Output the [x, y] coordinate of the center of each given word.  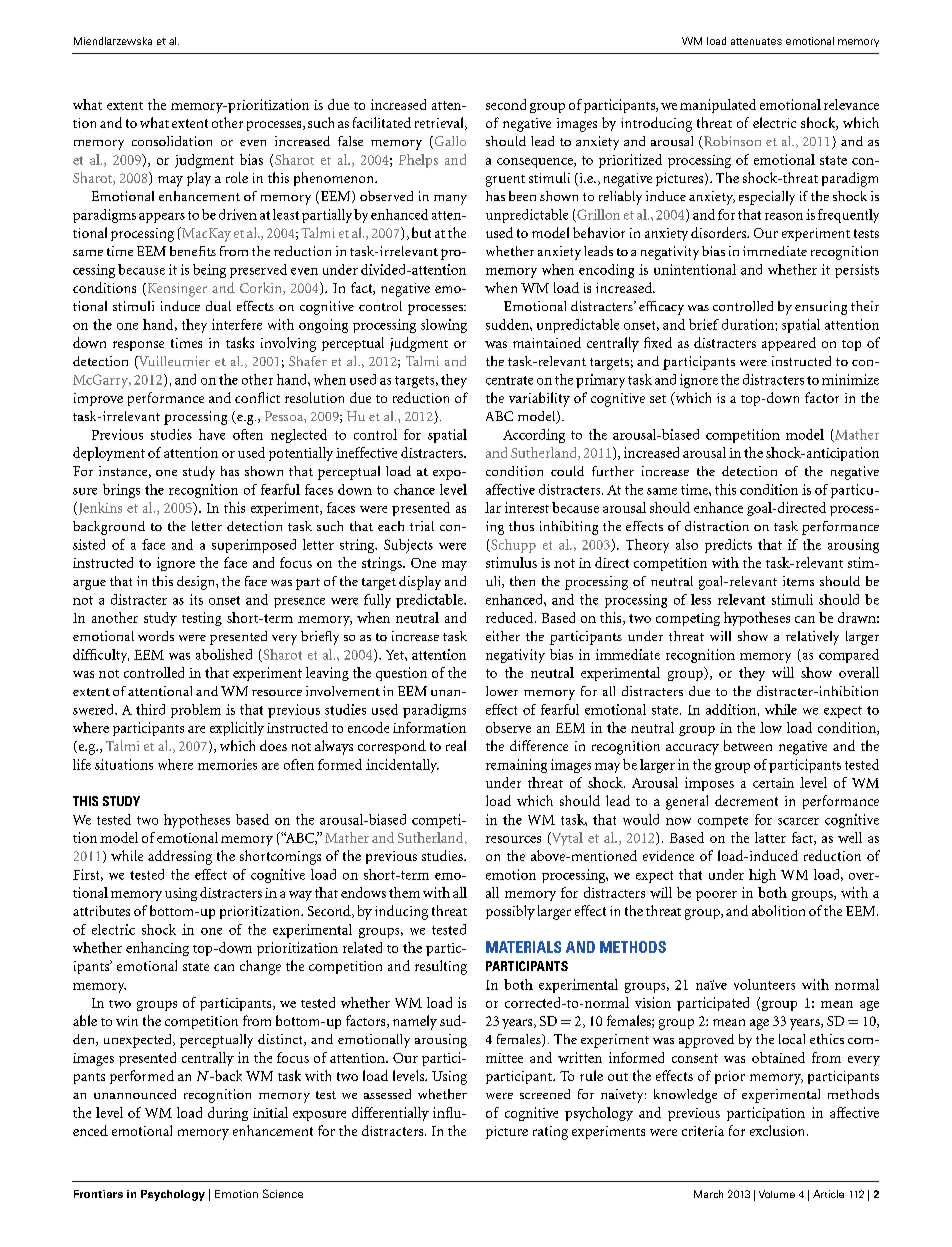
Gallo [449, 142]
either [503, 636]
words [156, 636]
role [237, 177]
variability [539, 399]
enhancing [157, 949]
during [228, 1114]
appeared [789, 344]
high [762, 876]
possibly [510, 912]
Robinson [731, 142]
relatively [812, 638]
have [212, 434]
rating [550, 1133]
